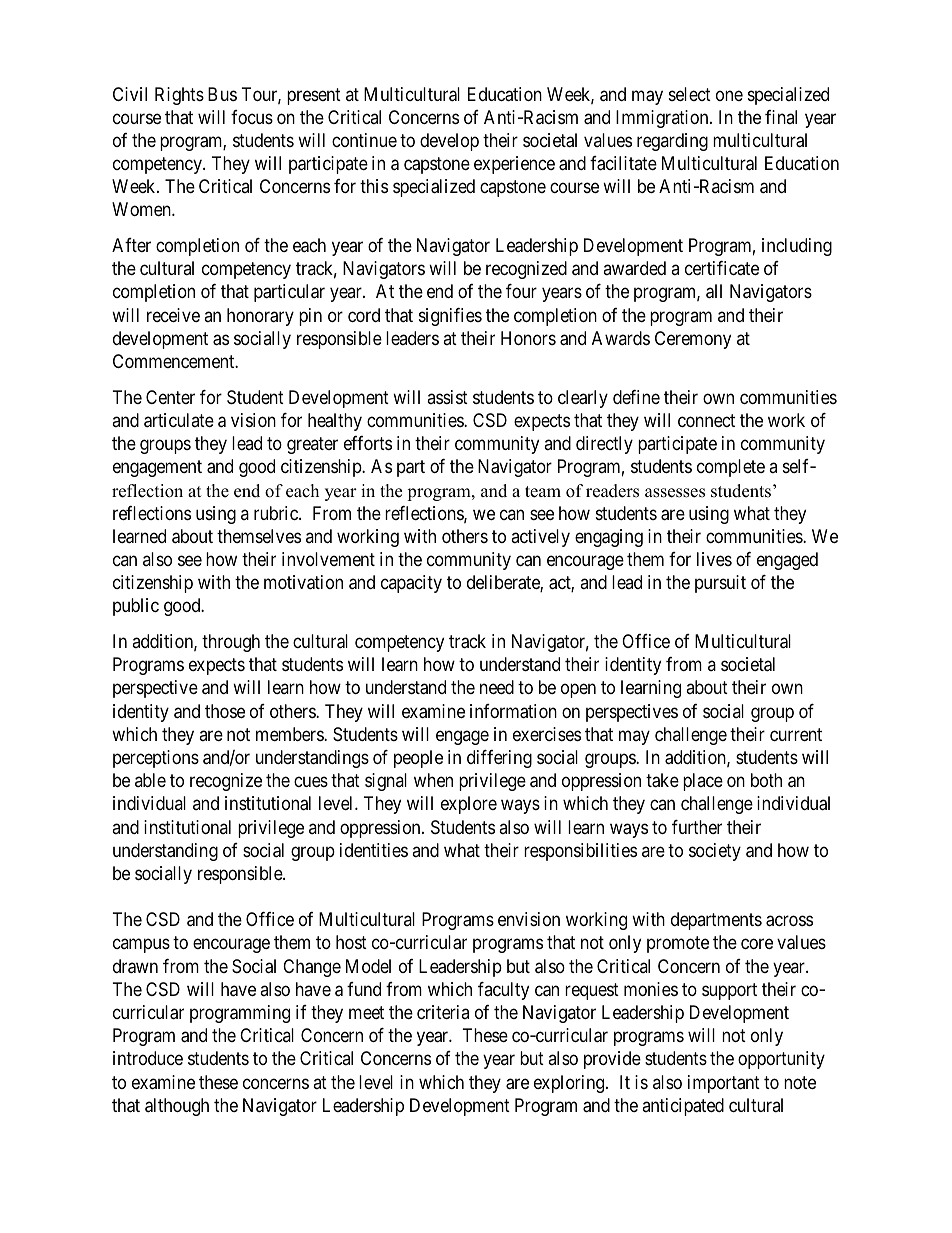  Describe the element at coordinates (411, 584) in the image. I see `capacity` at that location.
